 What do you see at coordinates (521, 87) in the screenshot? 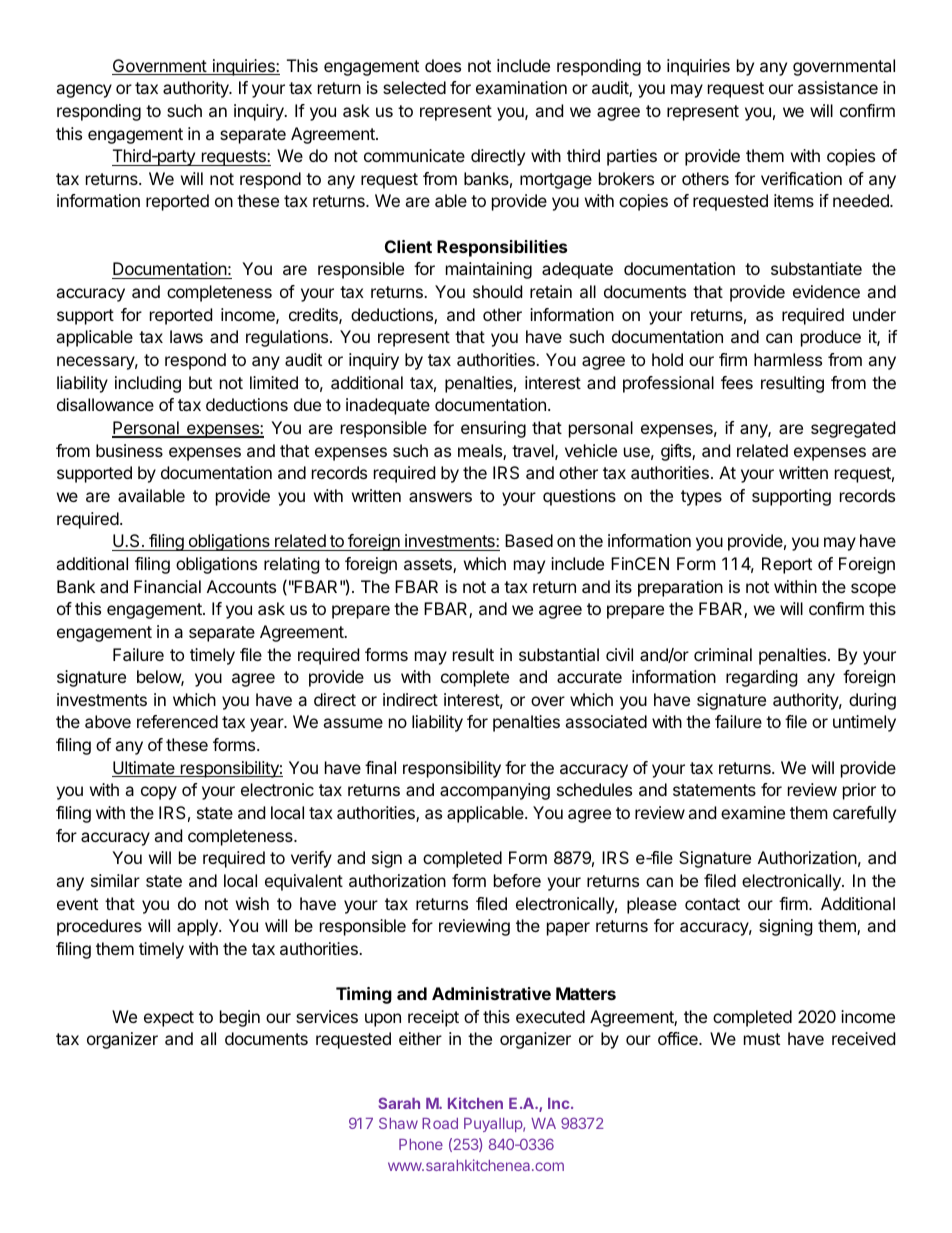
I see `examination` at bounding box center [521, 87].
